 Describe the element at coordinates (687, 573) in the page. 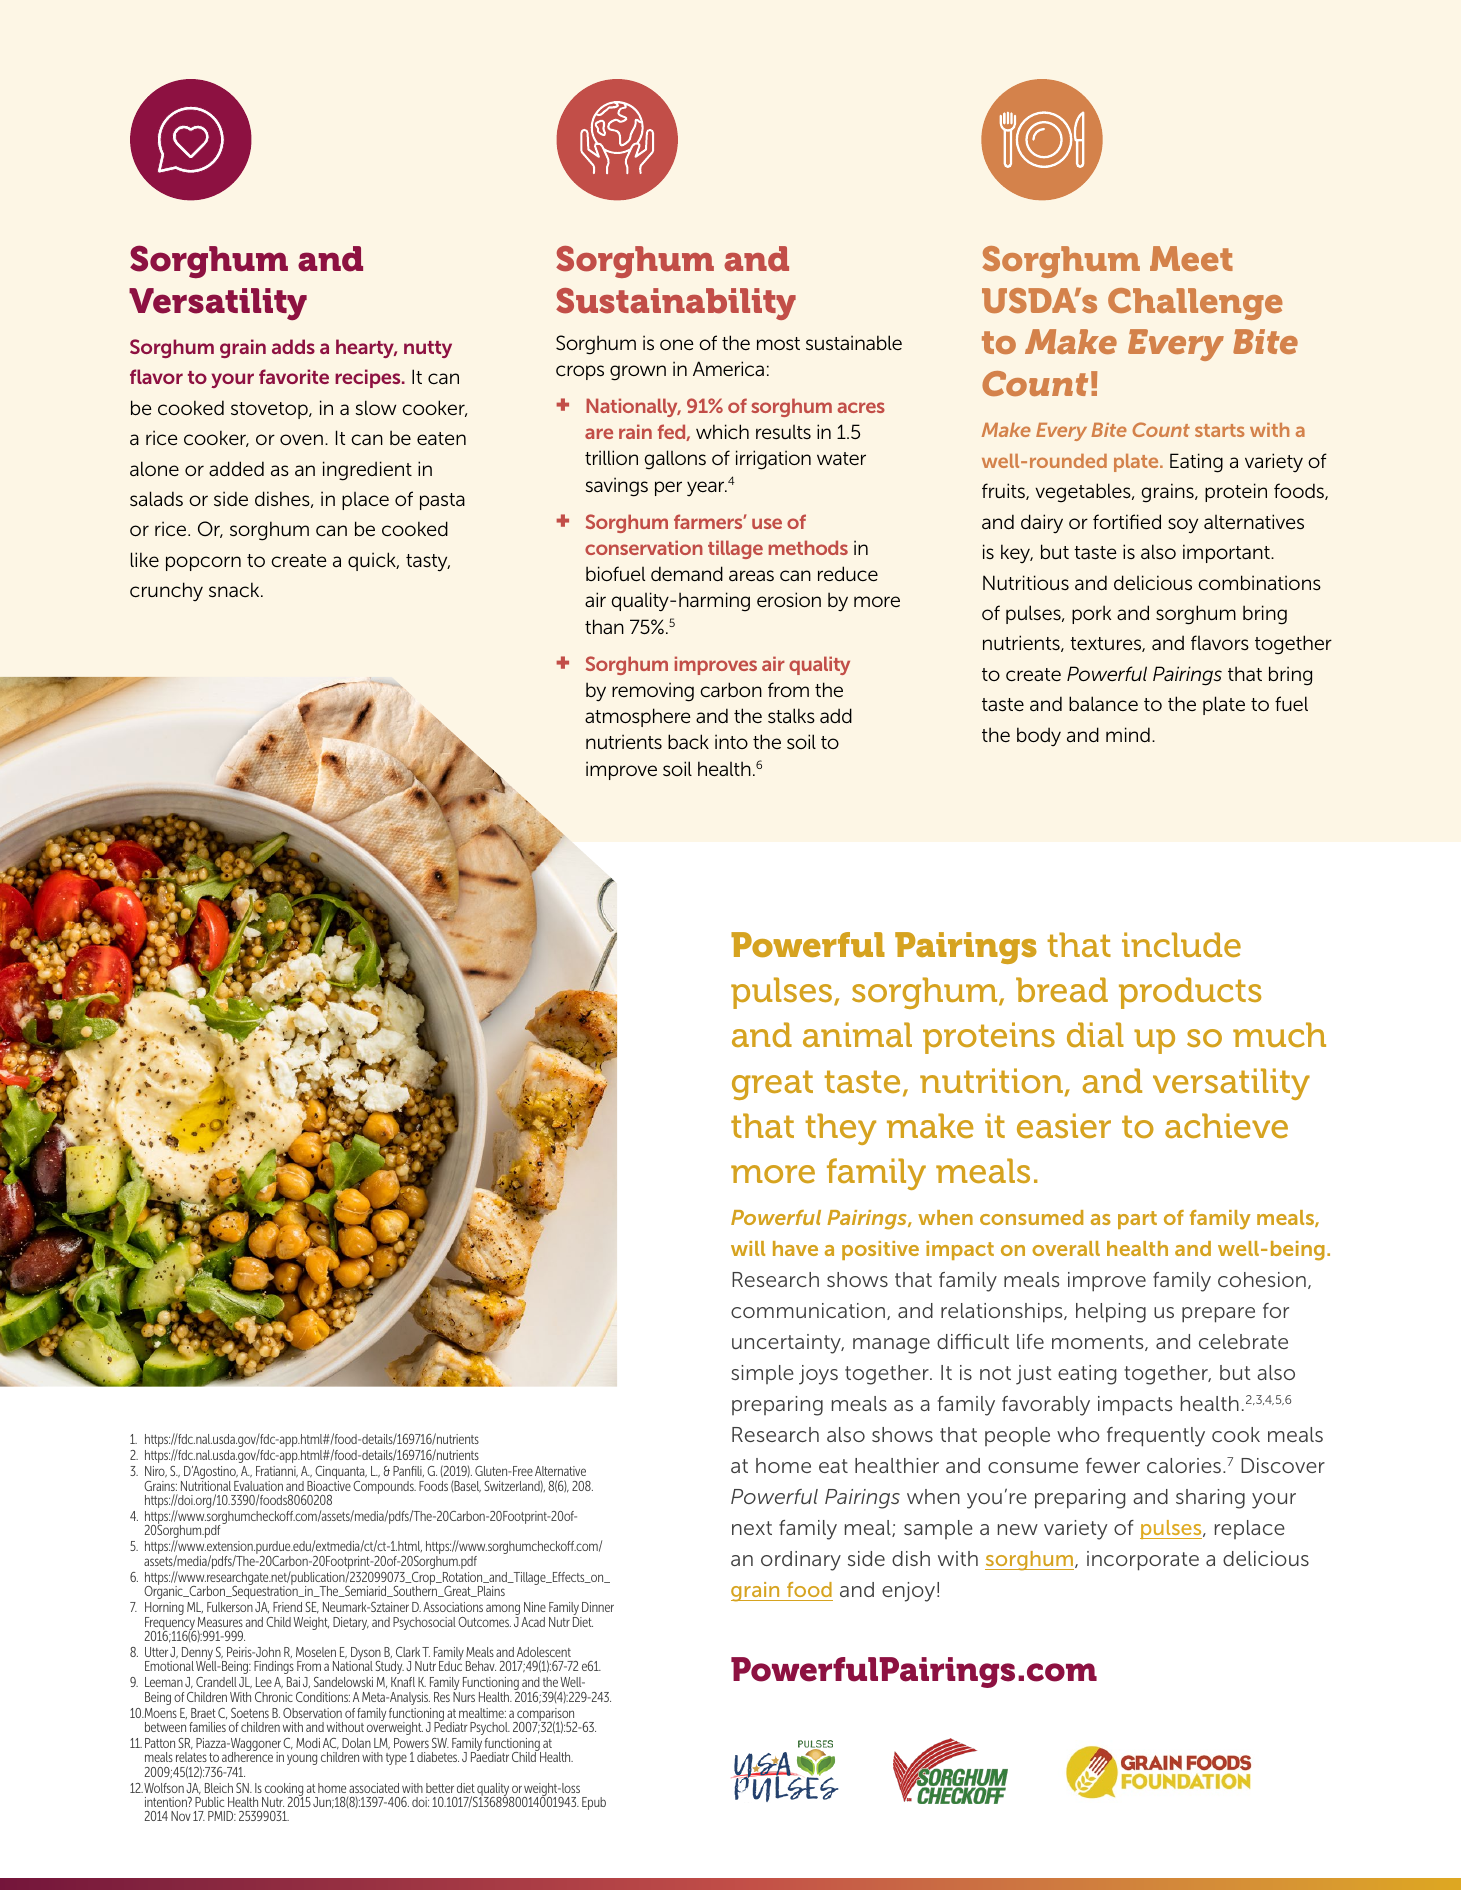

I see `demand` at that location.
